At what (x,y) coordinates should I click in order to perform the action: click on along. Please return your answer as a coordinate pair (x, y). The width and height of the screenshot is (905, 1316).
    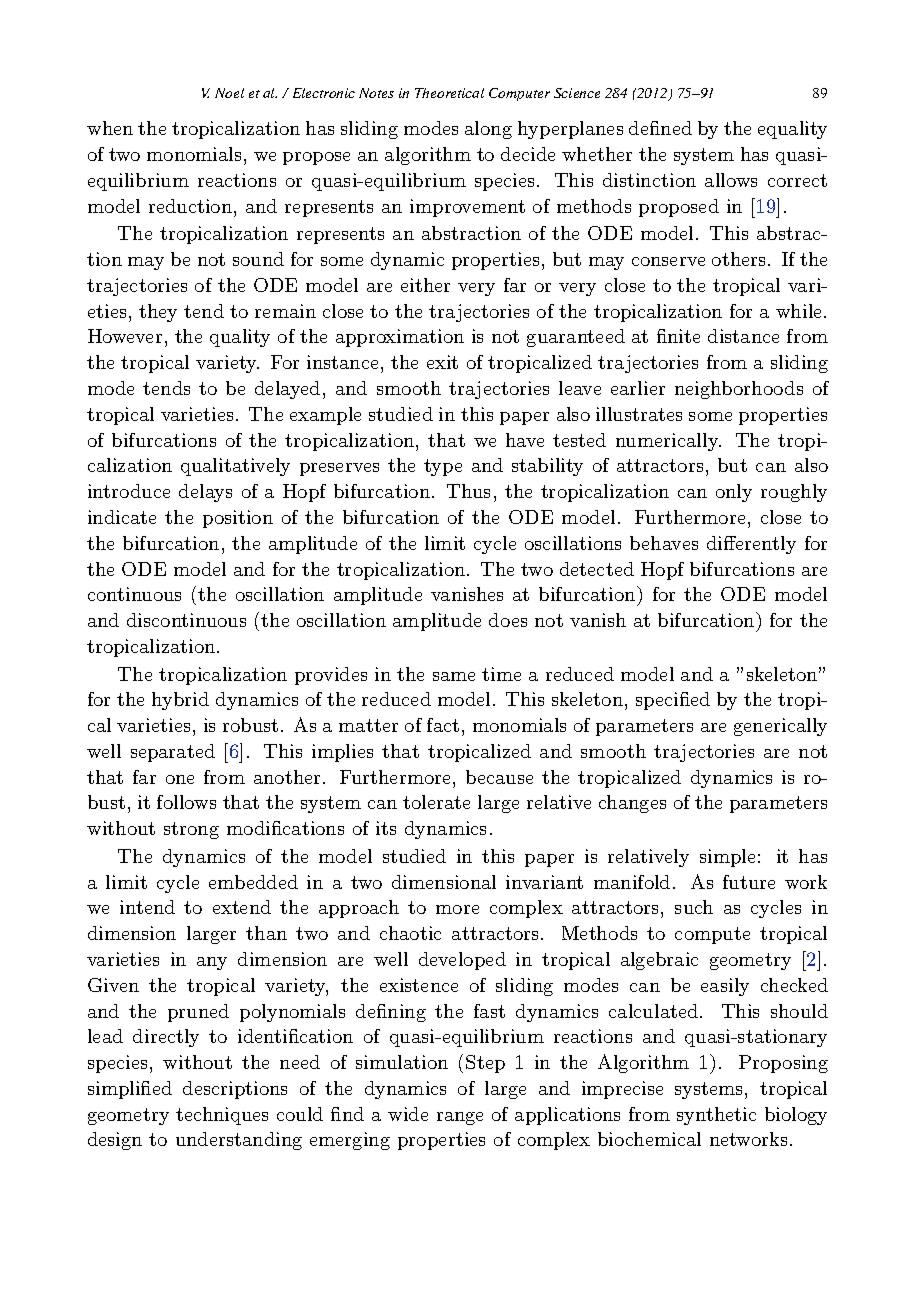
    Looking at the image, I should click on (488, 130).
